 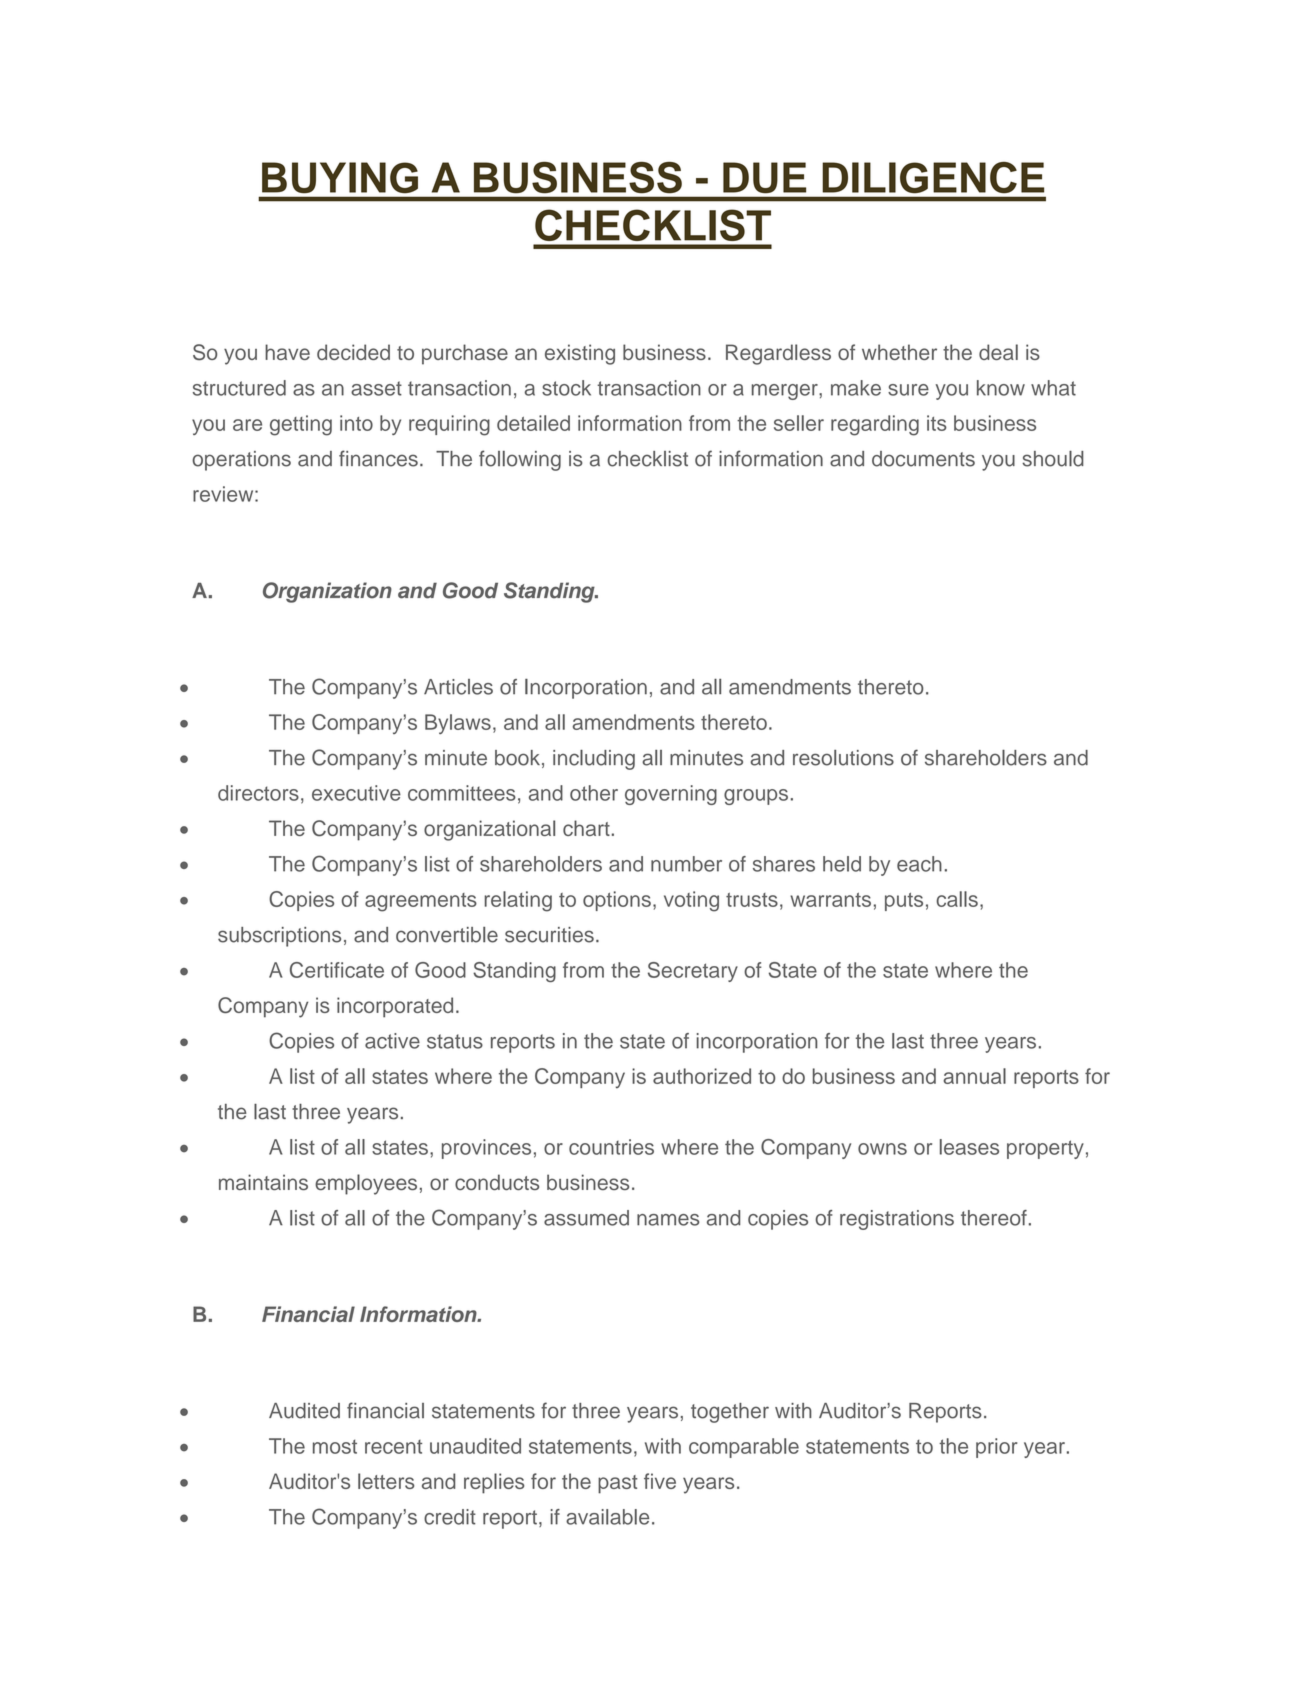 What do you see at coordinates (923, 459) in the image?
I see `documents` at bounding box center [923, 459].
